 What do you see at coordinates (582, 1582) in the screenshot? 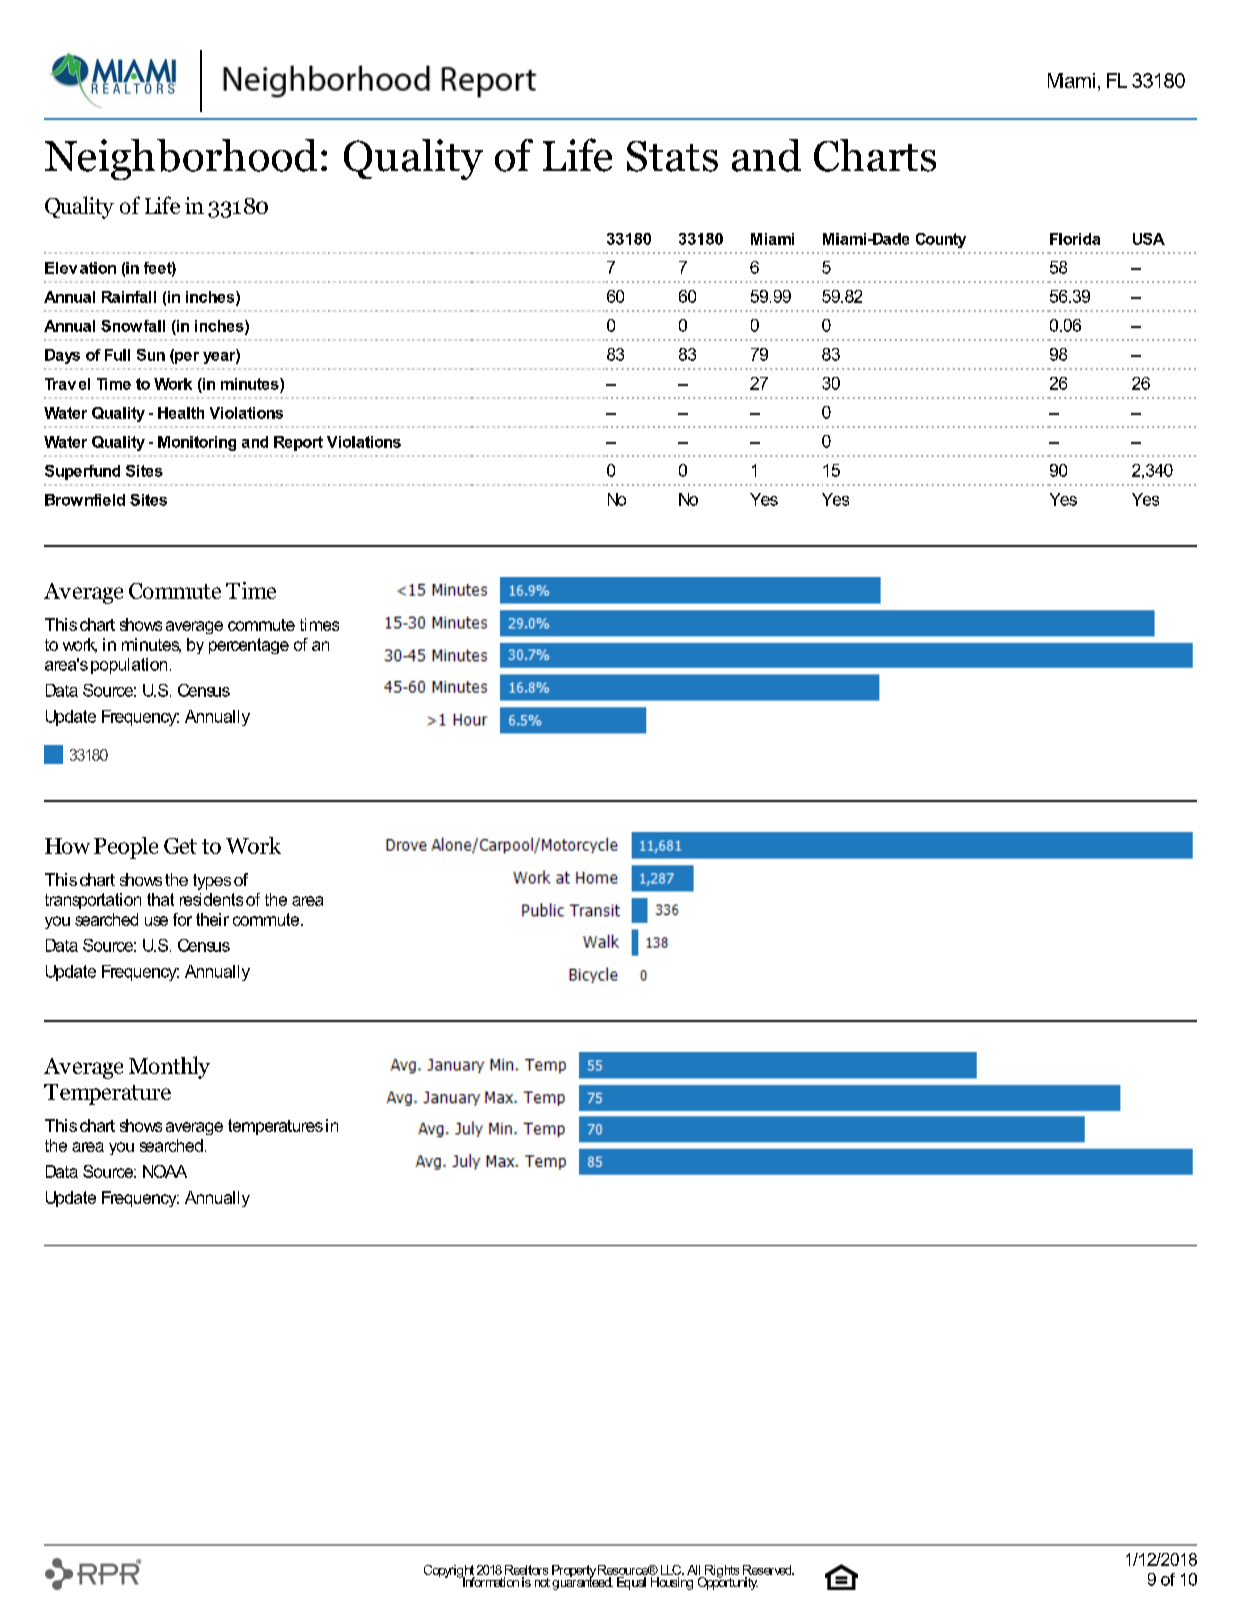
I see `guaranteed` at bounding box center [582, 1582].
